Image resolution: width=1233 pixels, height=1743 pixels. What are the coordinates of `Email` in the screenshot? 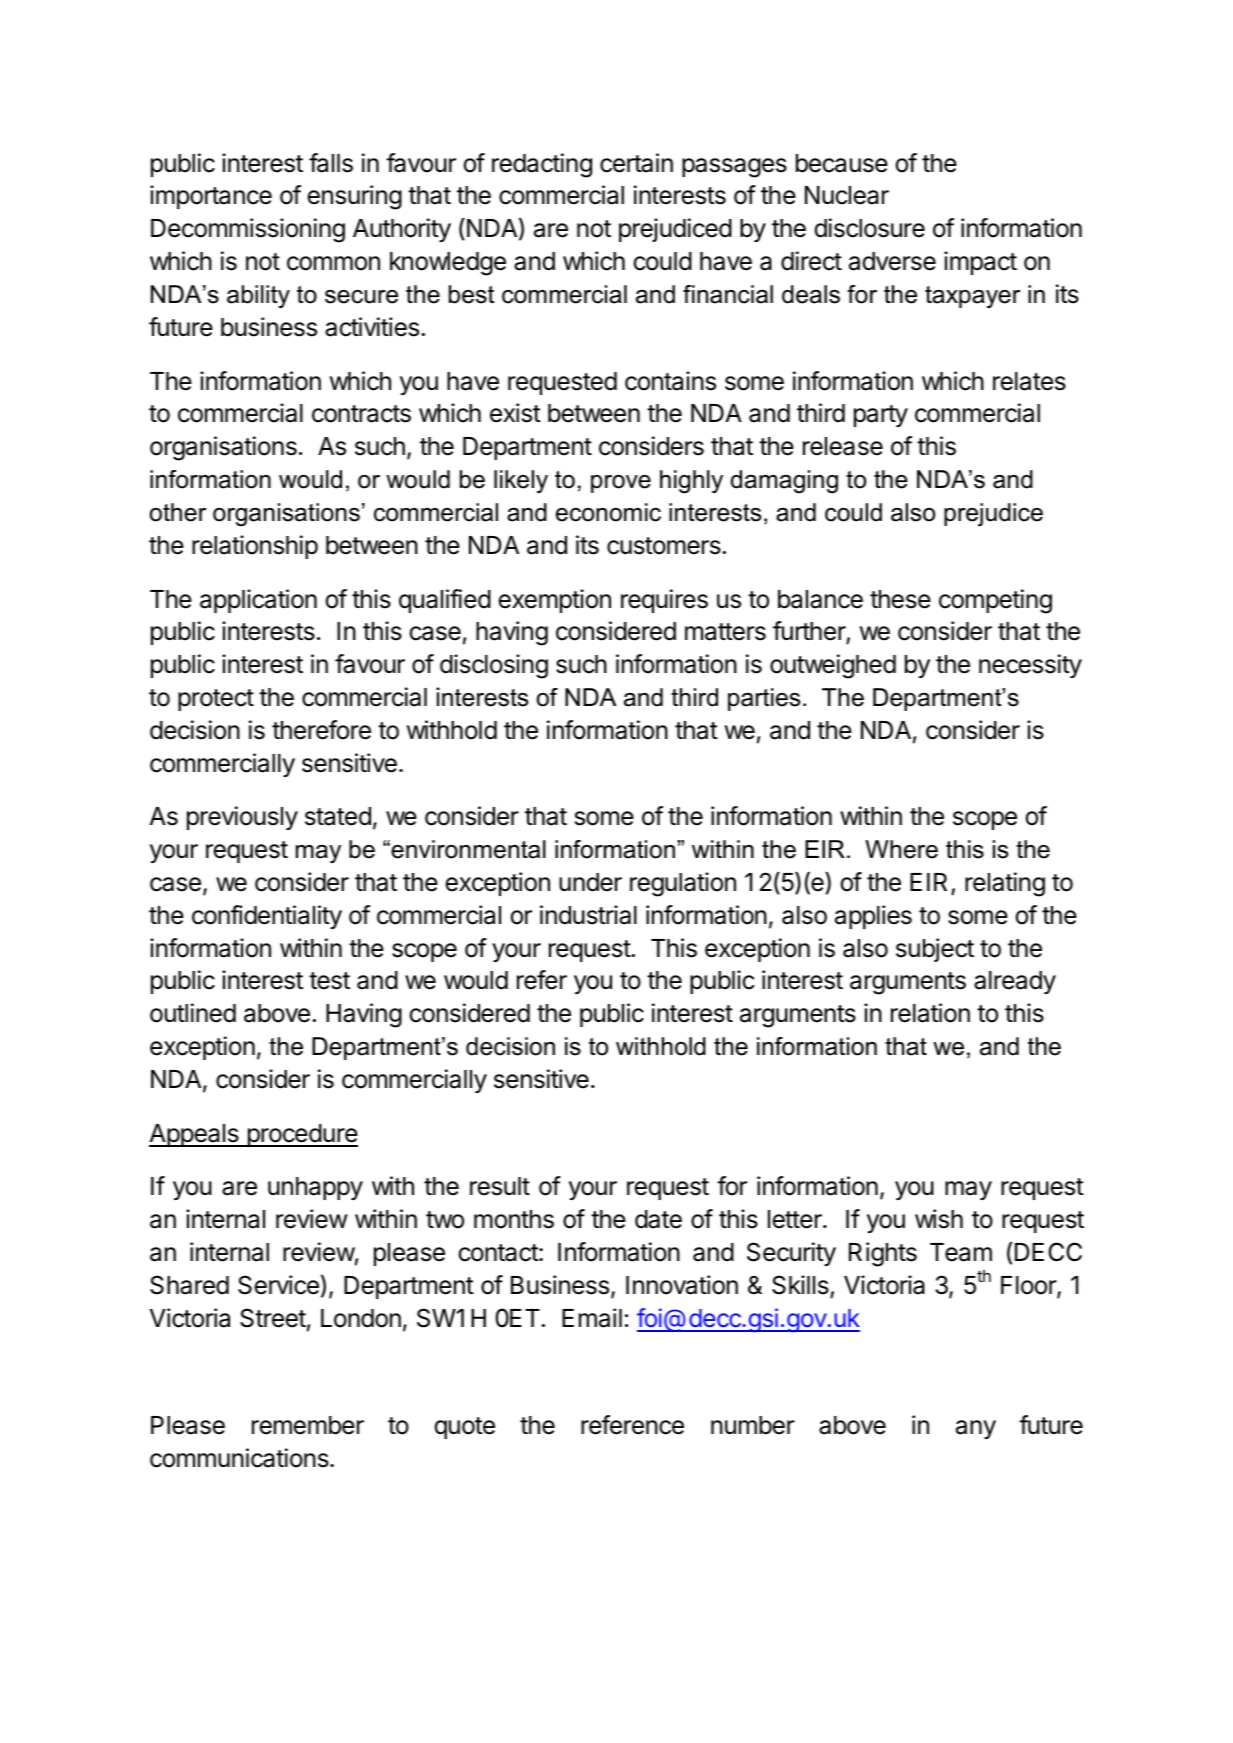 It's located at (592, 1318).
